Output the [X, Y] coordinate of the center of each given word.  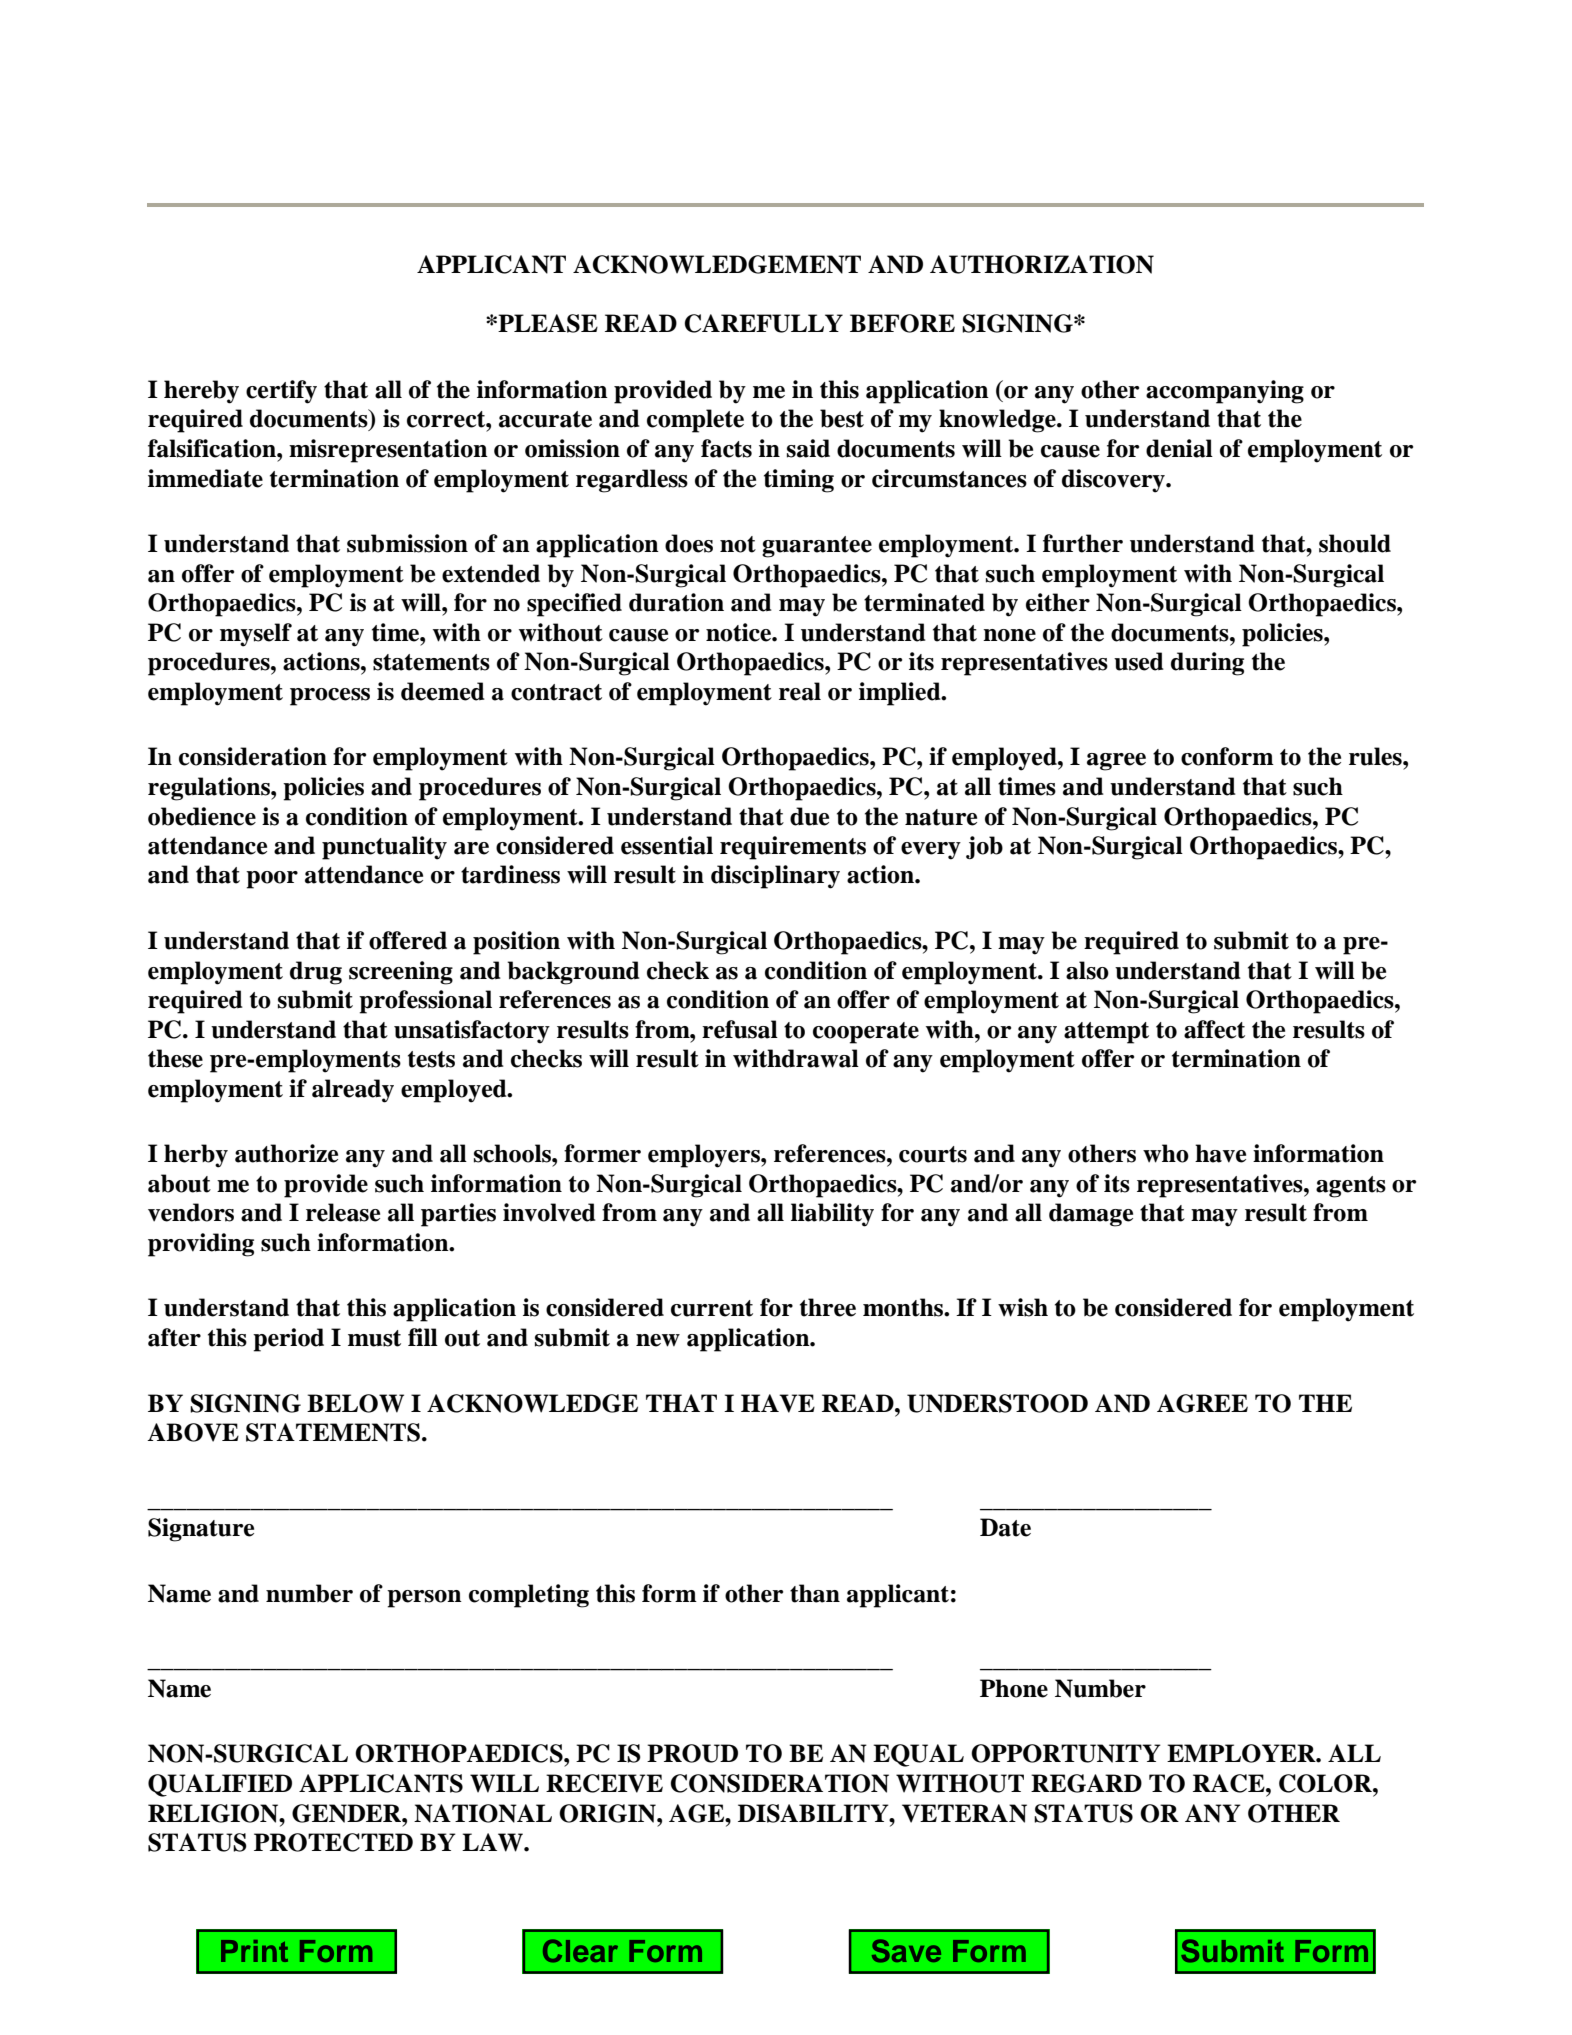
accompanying [1225, 392]
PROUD [692, 1753]
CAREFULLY [764, 323]
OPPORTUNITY [1066, 1753]
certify [281, 392]
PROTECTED [333, 1842]
